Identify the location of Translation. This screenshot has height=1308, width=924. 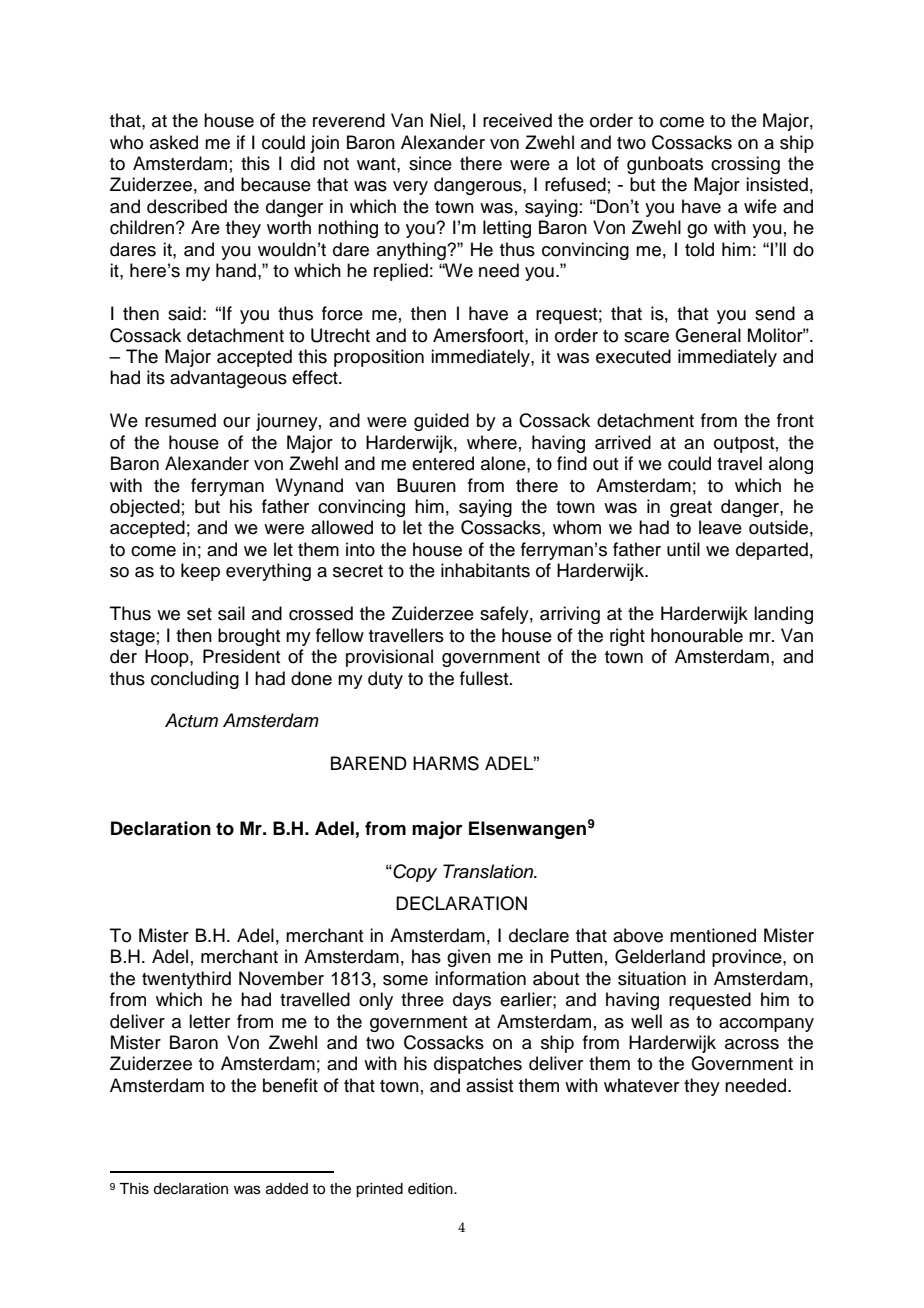
(489, 871).
